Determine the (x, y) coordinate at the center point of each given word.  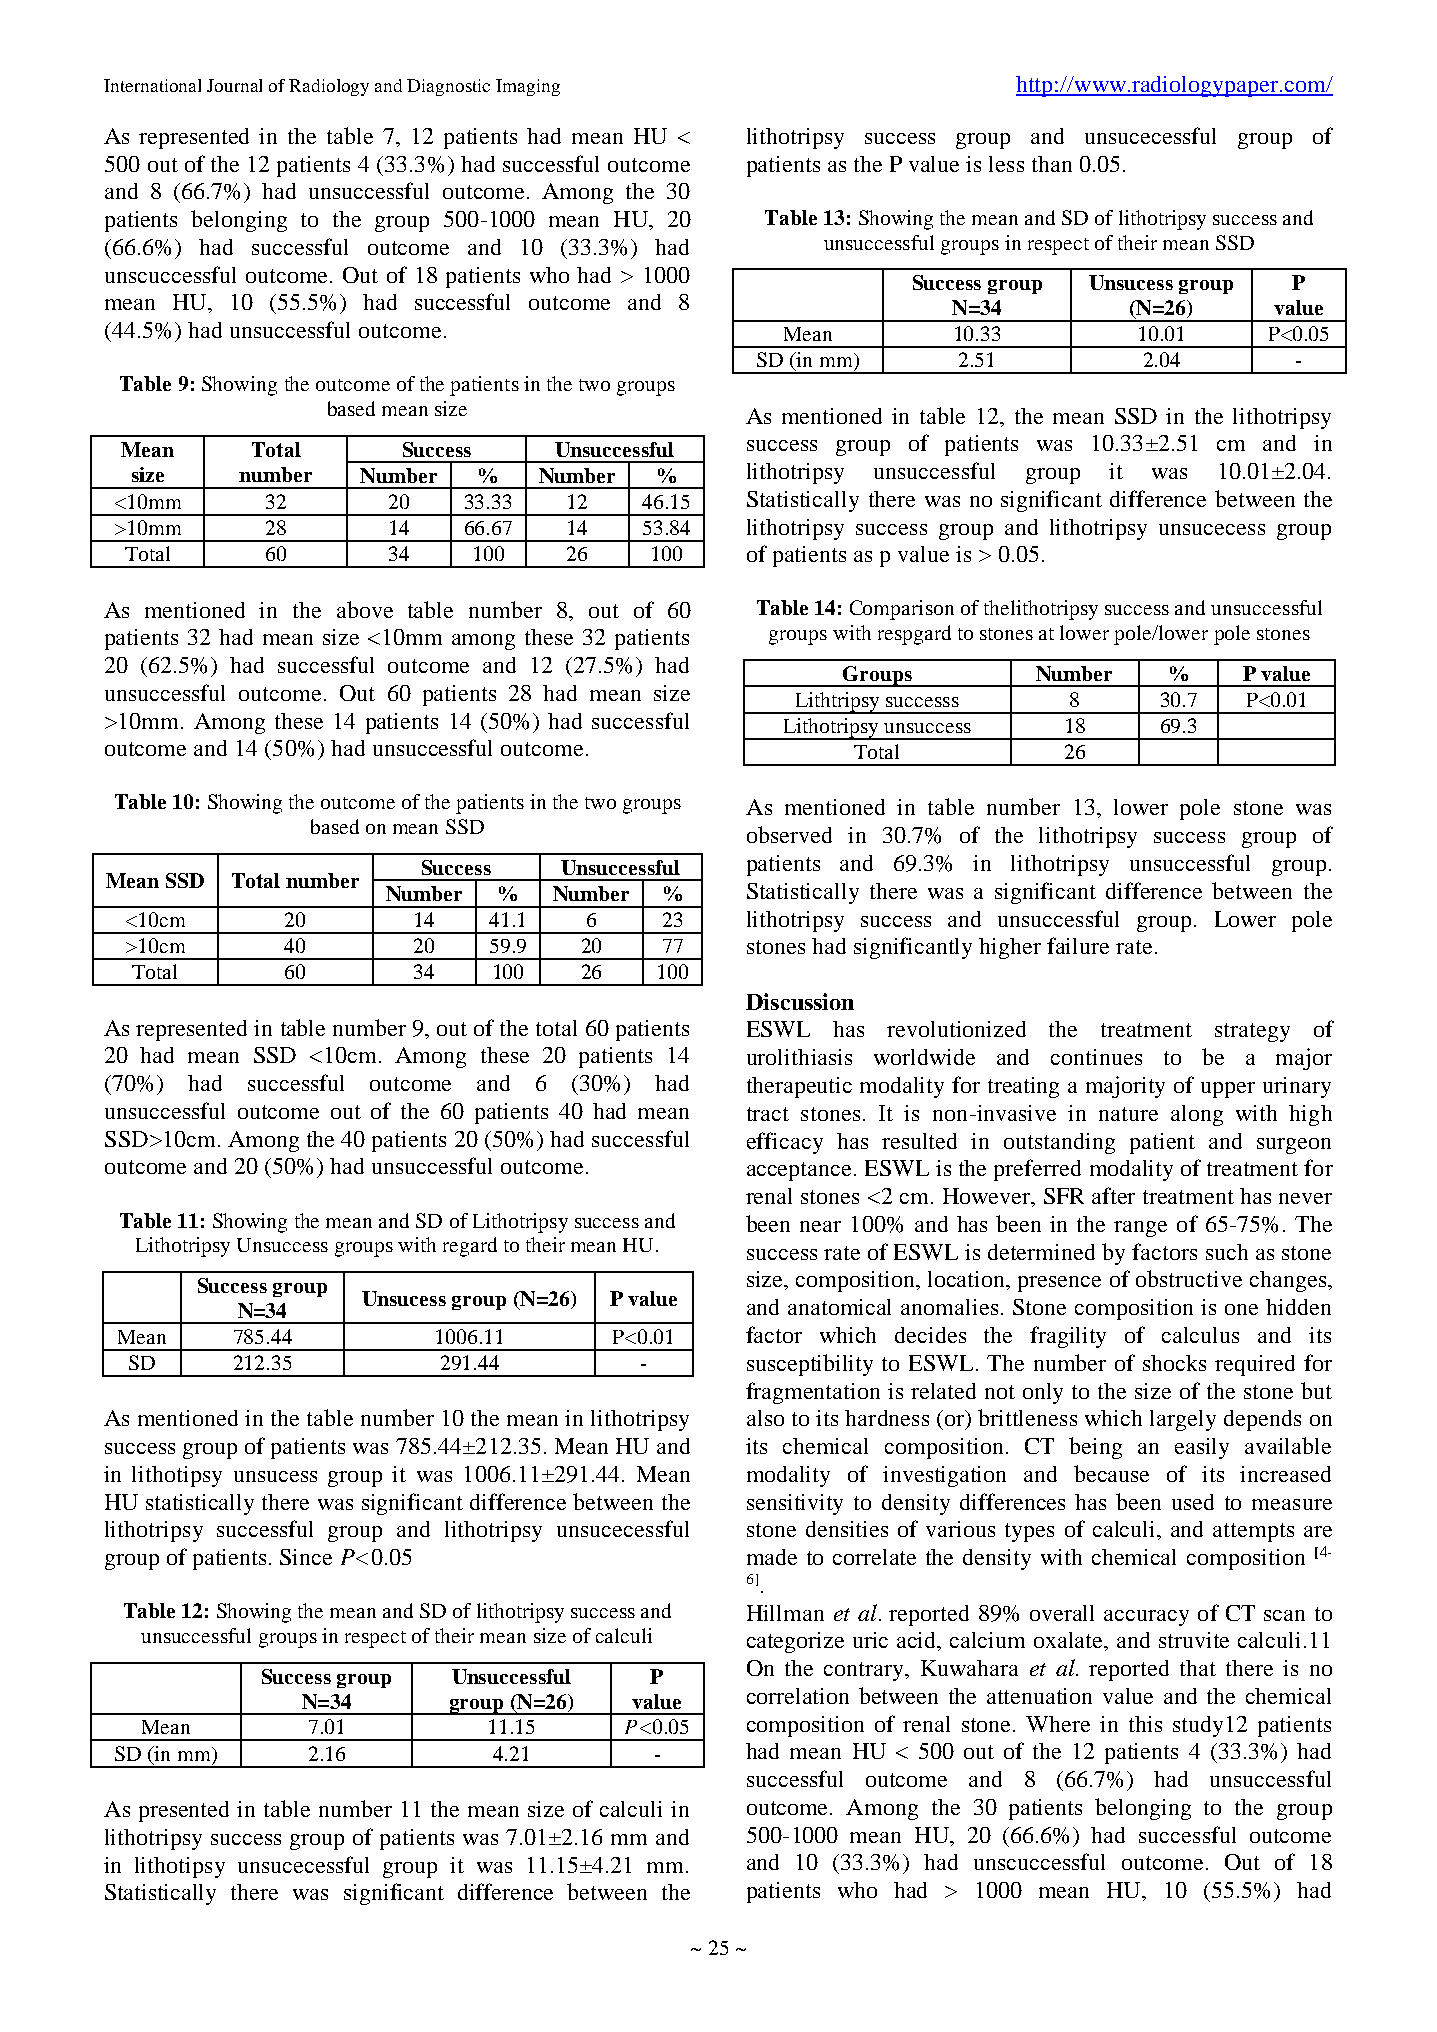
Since (306, 1557)
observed (789, 834)
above (365, 609)
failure (1078, 945)
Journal (234, 85)
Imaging (528, 87)
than (1052, 164)
